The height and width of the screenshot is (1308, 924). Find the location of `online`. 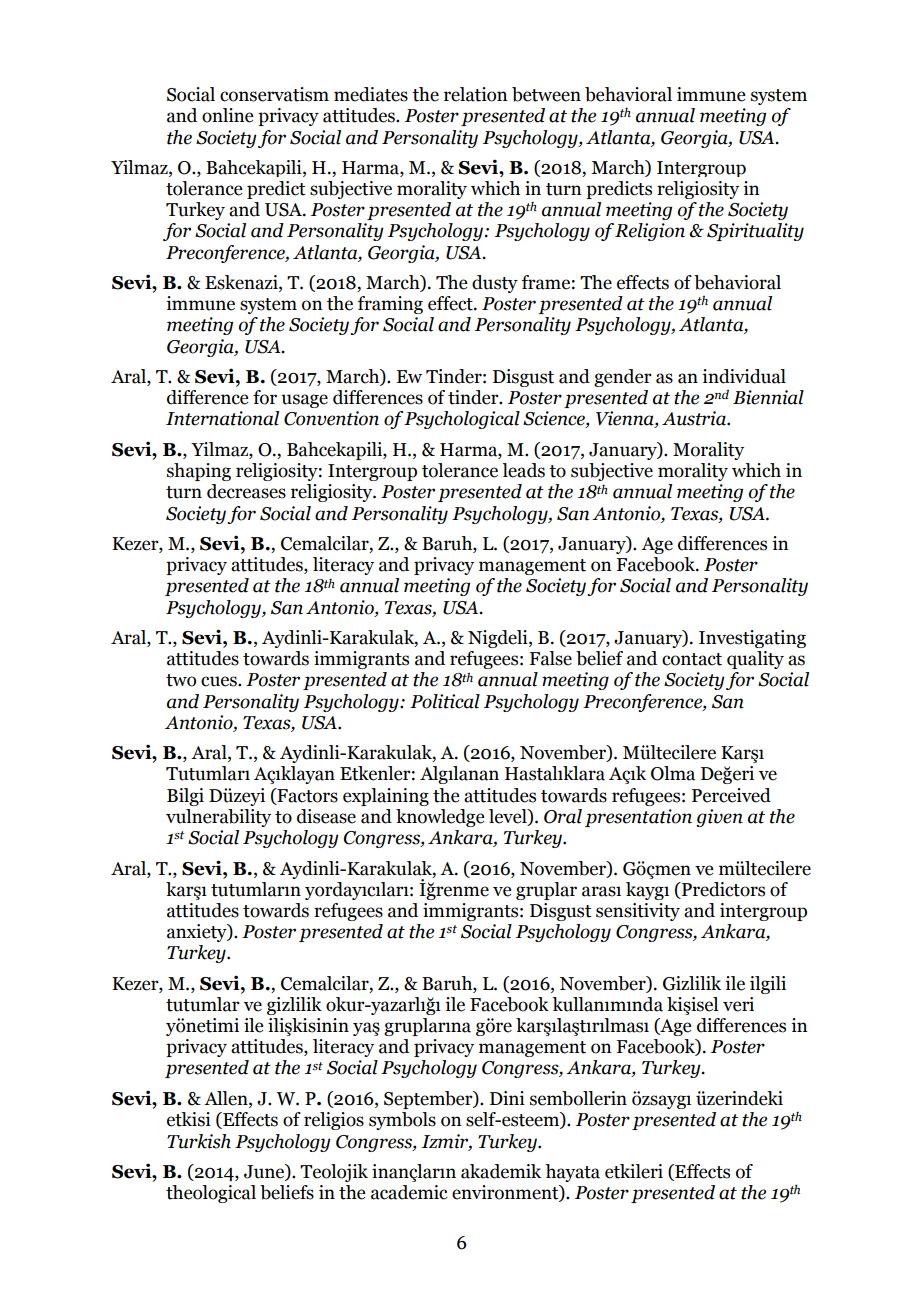

online is located at coordinates (227, 115).
